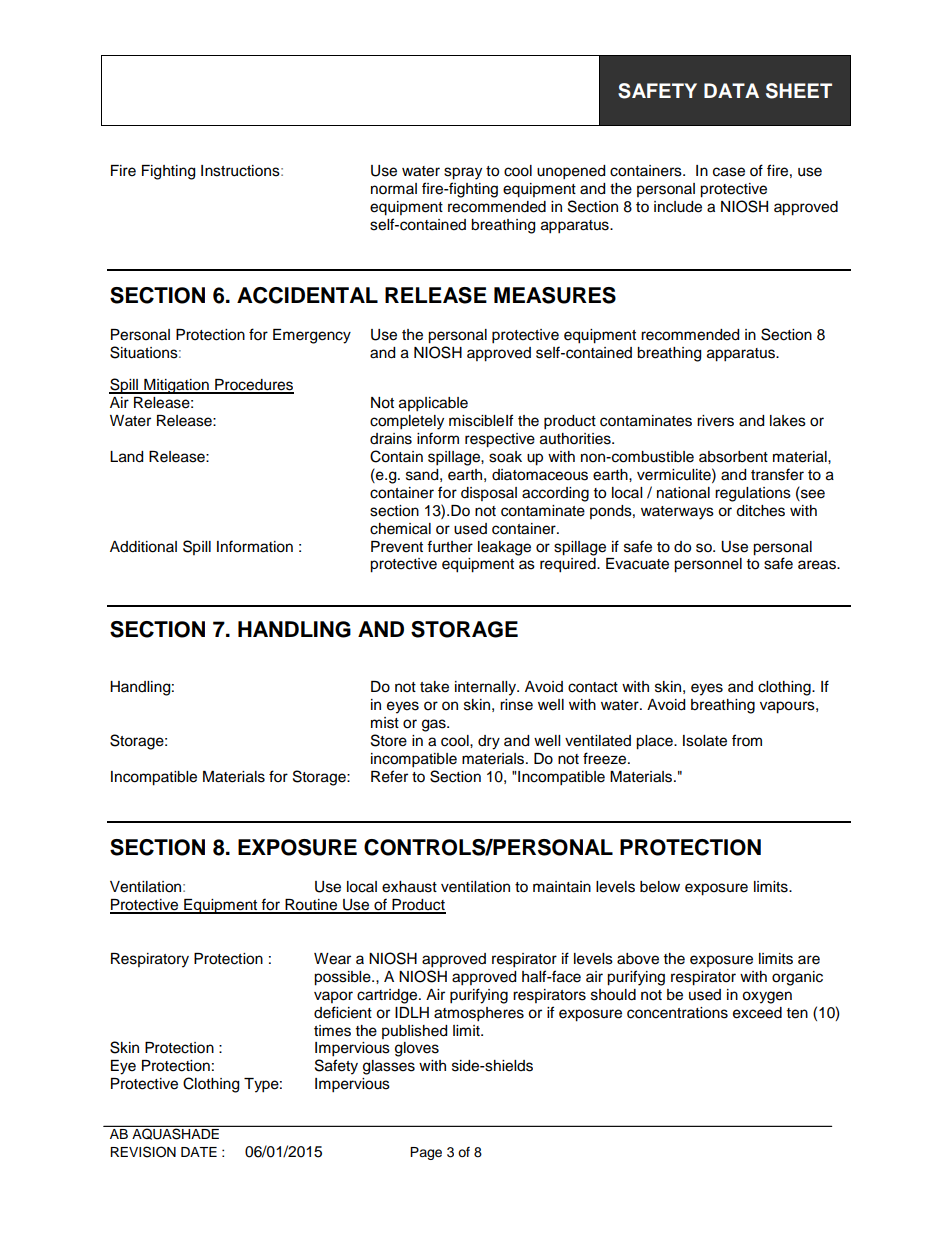 The width and height of the screenshot is (952, 1233). Describe the element at coordinates (731, 90) in the screenshot. I see `DATA` at that location.
